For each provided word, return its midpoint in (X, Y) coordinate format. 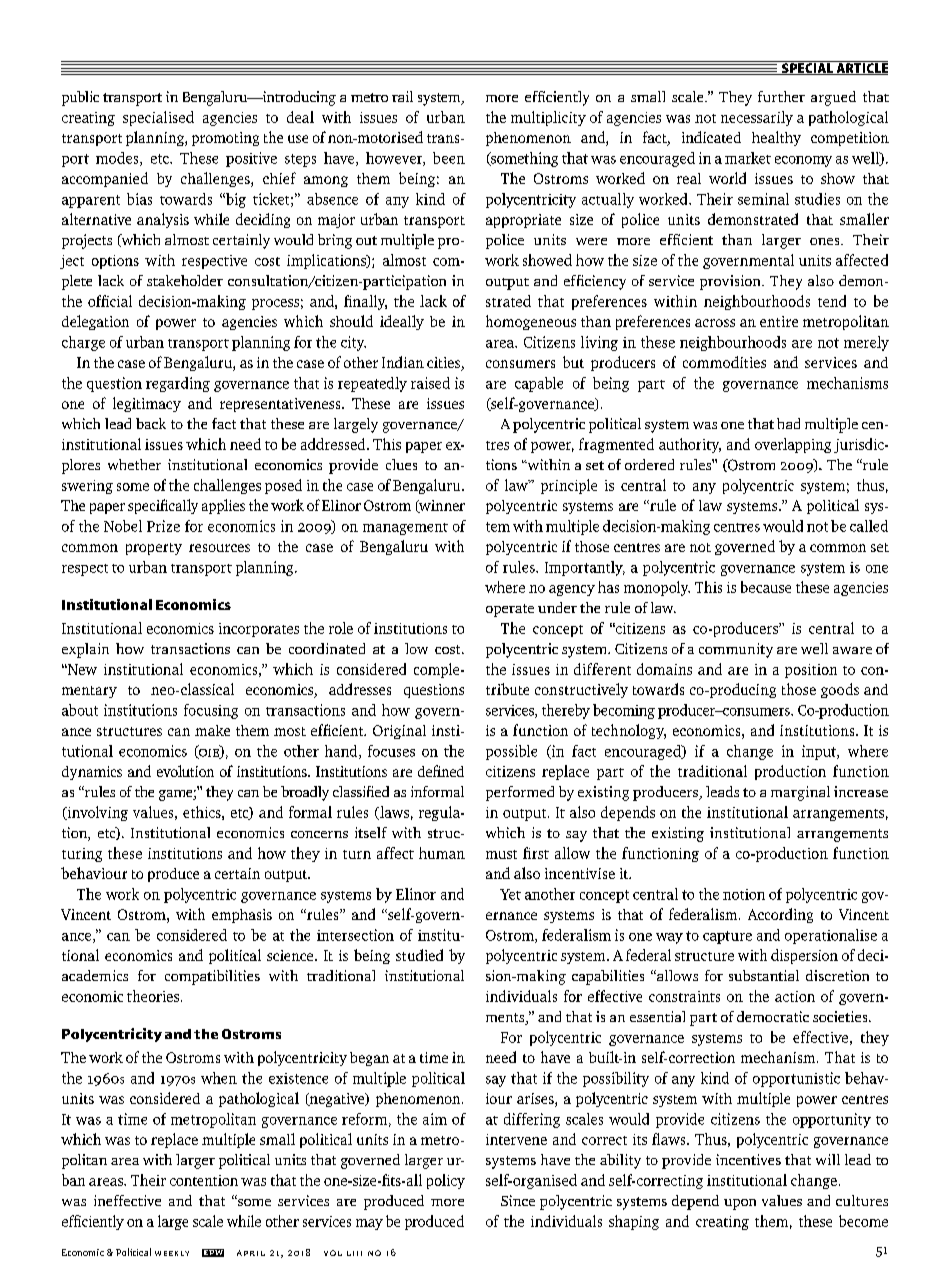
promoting (225, 139)
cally (183, 506)
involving (96, 813)
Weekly (172, 1253)
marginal (800, 793)
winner (441, 506)
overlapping (793, 445)
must (501, 854)
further (781, 96)
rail (402, 96)
